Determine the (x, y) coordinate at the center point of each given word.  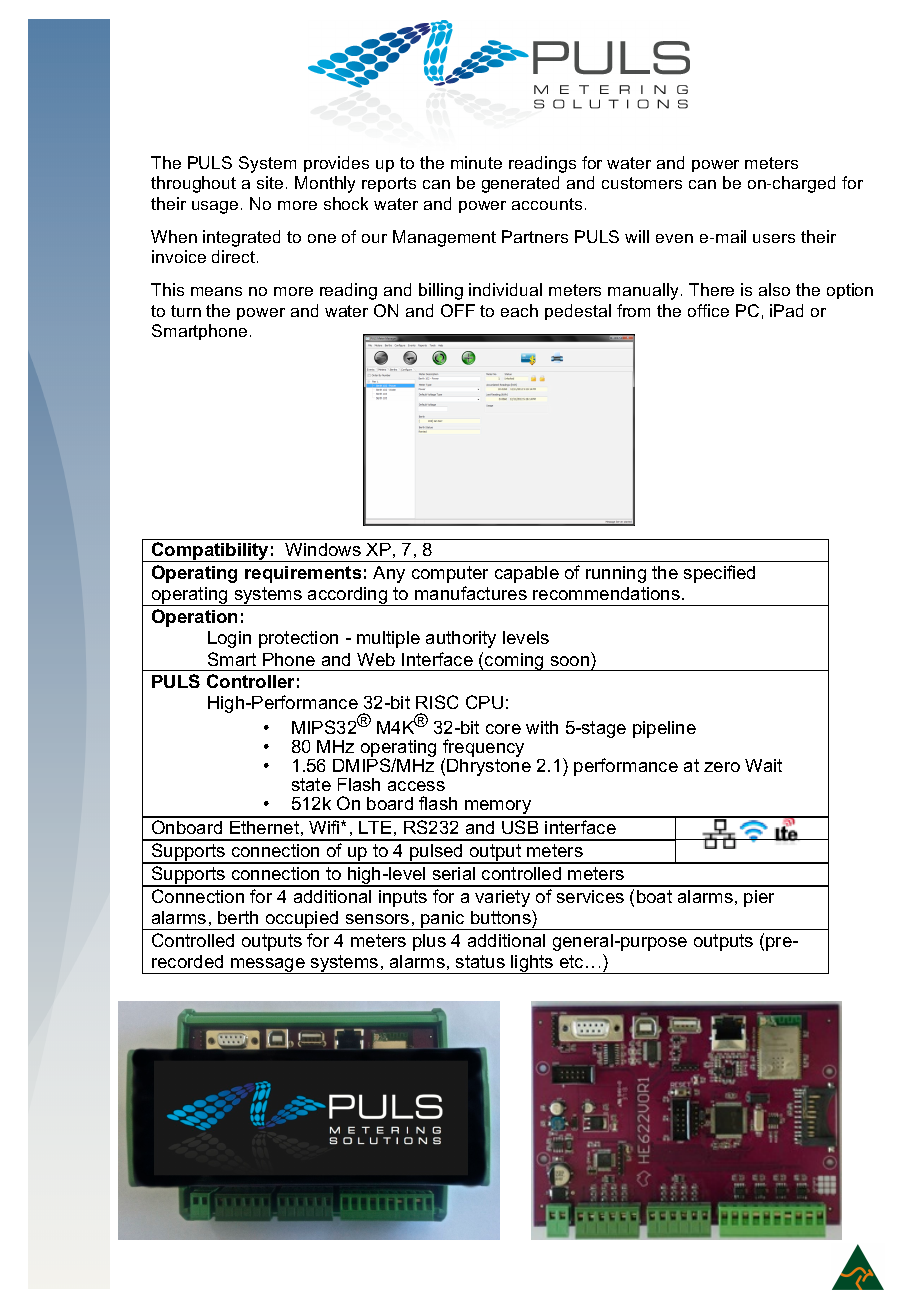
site (270, 182)
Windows (323, 549)
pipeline (664, 729)
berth (238, 917)
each (519, 310)
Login (229, 639)
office (708, 310)
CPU (484, 702)
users (774, 238)
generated (520, 184)
